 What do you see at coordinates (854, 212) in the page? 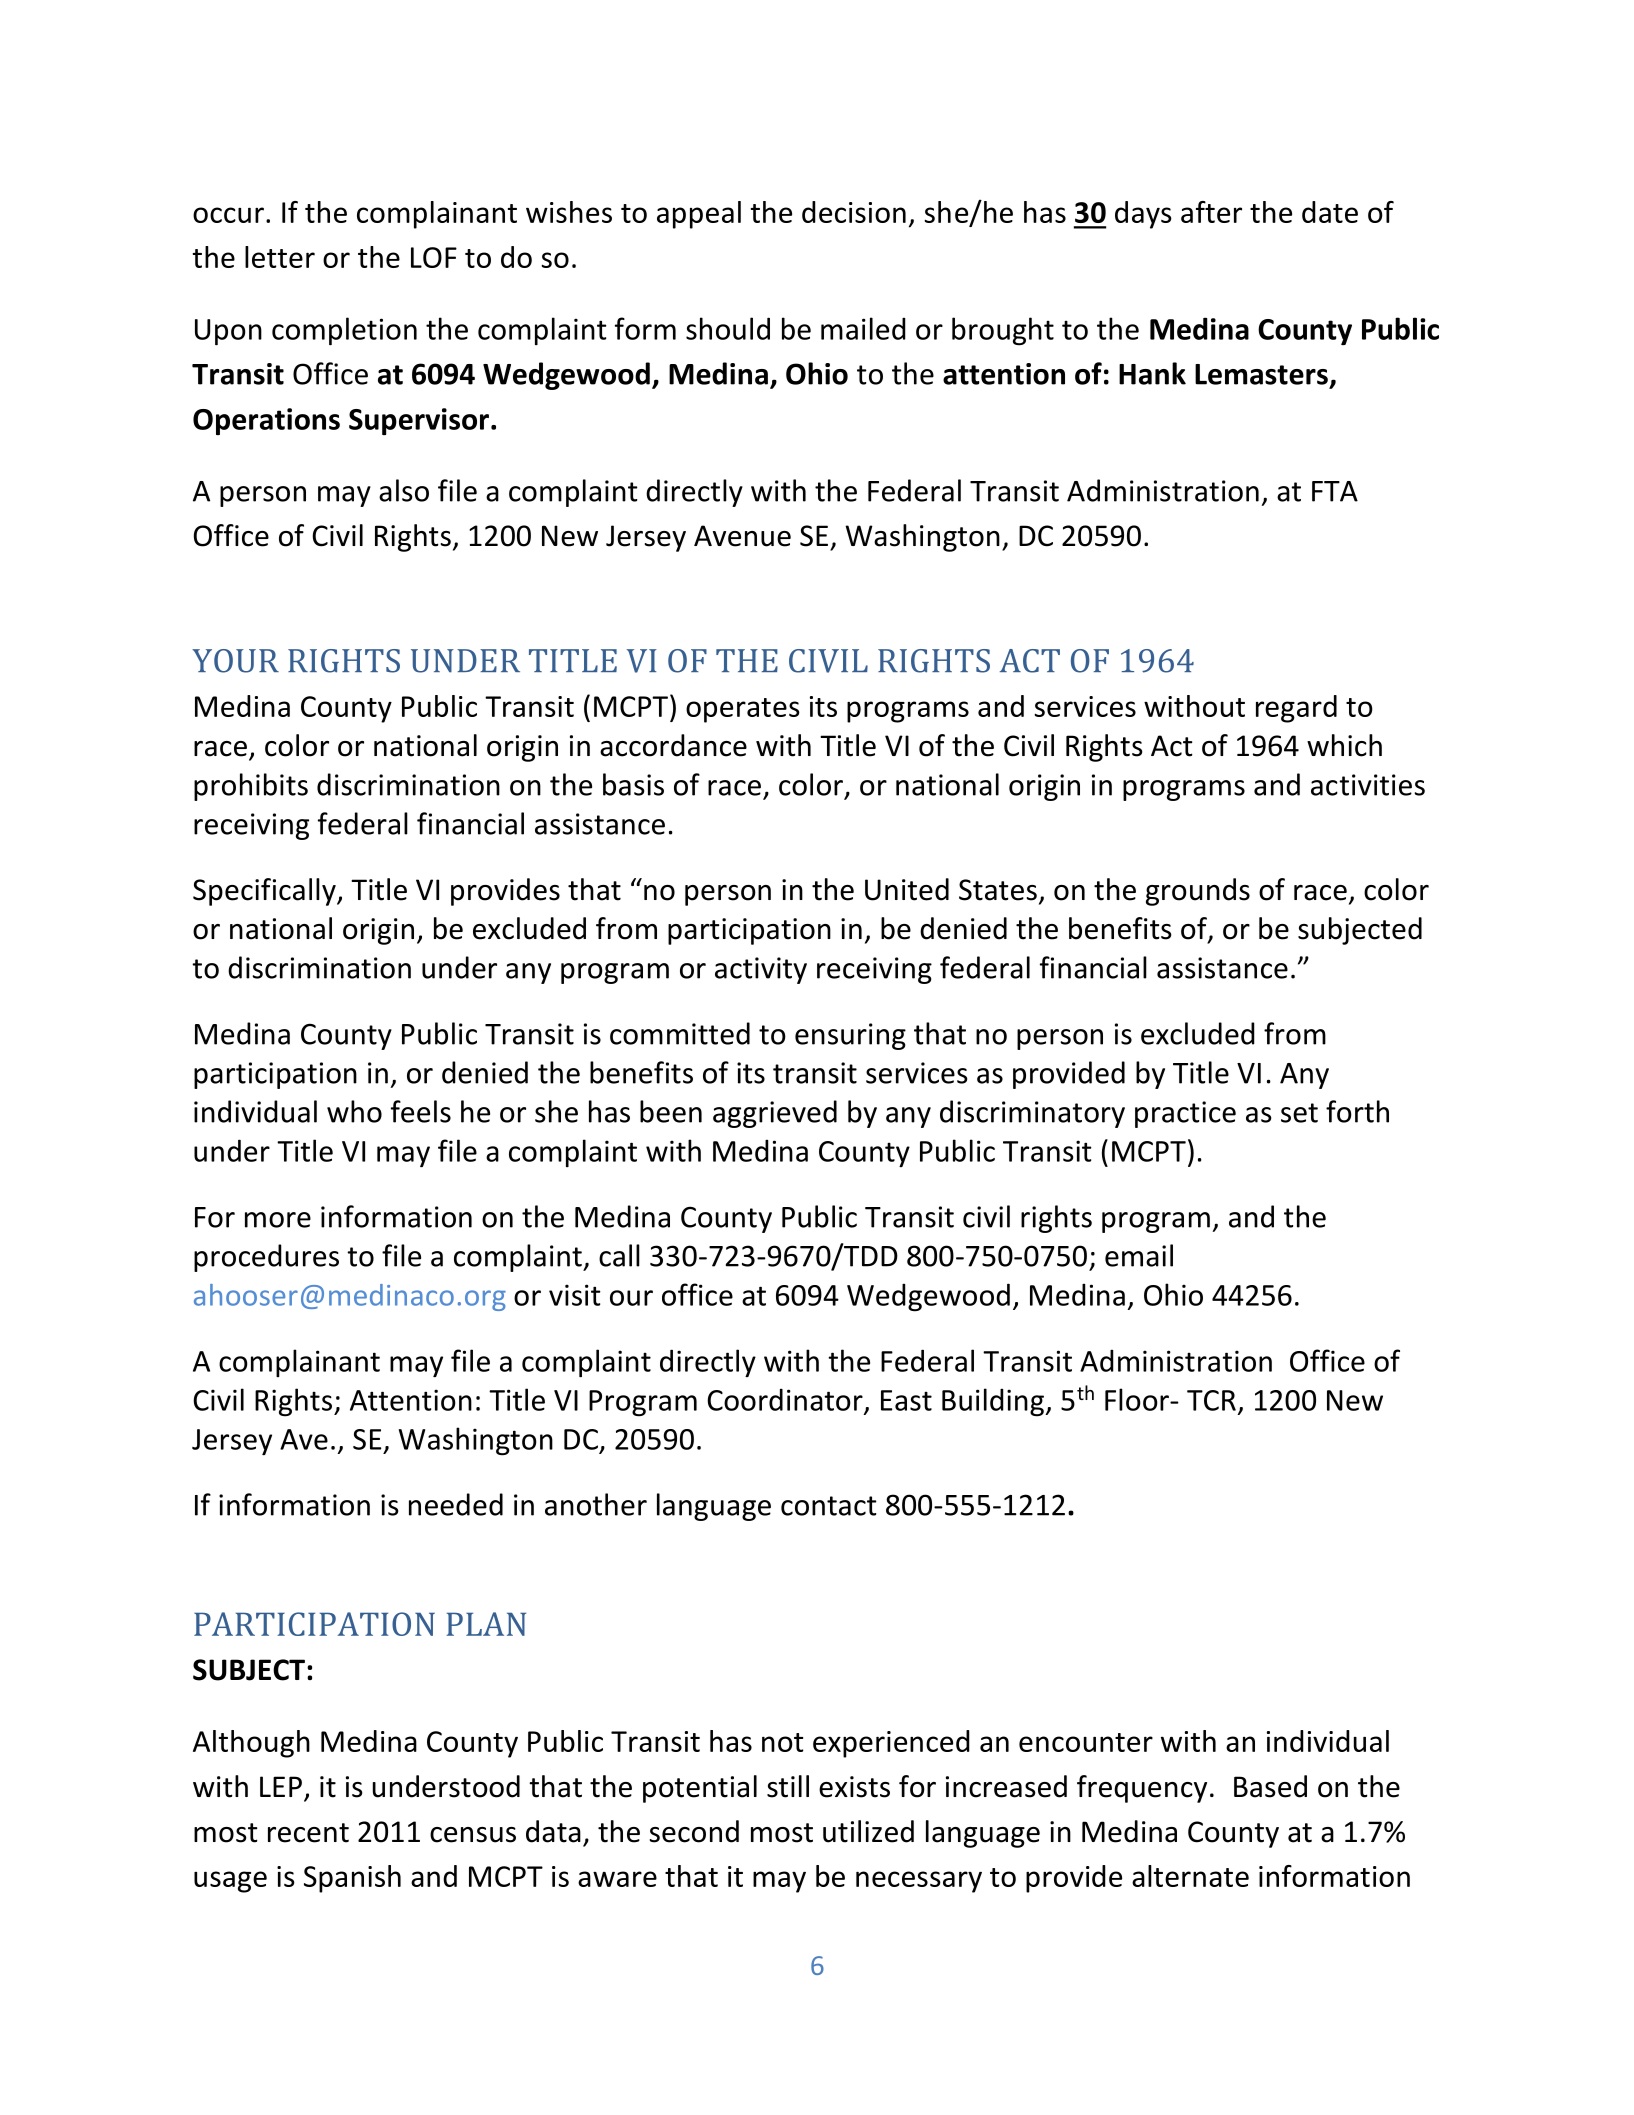
I see `decision` at bounding box center [854, 212].
